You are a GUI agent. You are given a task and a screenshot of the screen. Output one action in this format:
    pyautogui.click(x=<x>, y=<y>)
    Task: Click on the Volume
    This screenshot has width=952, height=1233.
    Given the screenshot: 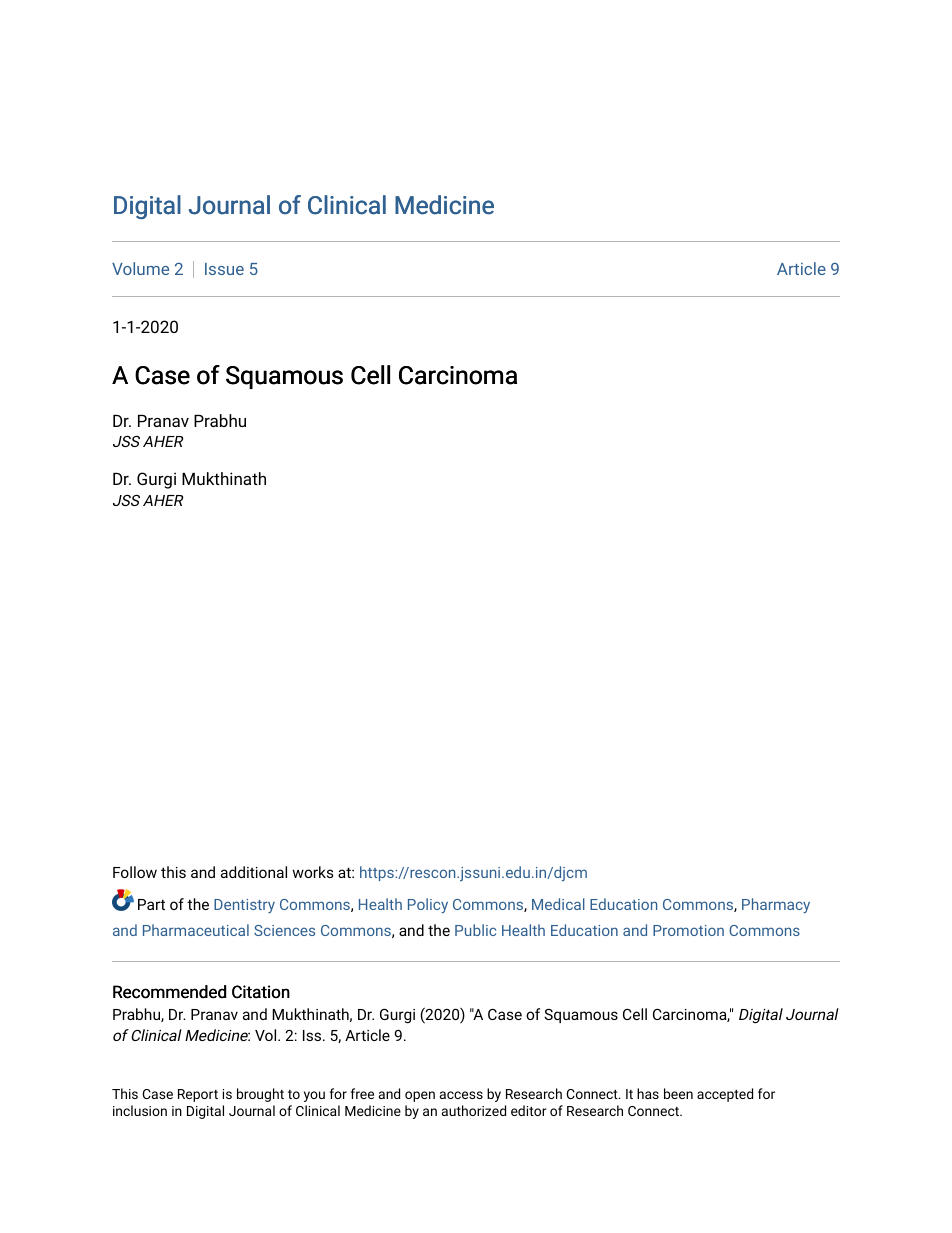 What is the action you would take?
    pyautogui.click(x=140, y=268)
